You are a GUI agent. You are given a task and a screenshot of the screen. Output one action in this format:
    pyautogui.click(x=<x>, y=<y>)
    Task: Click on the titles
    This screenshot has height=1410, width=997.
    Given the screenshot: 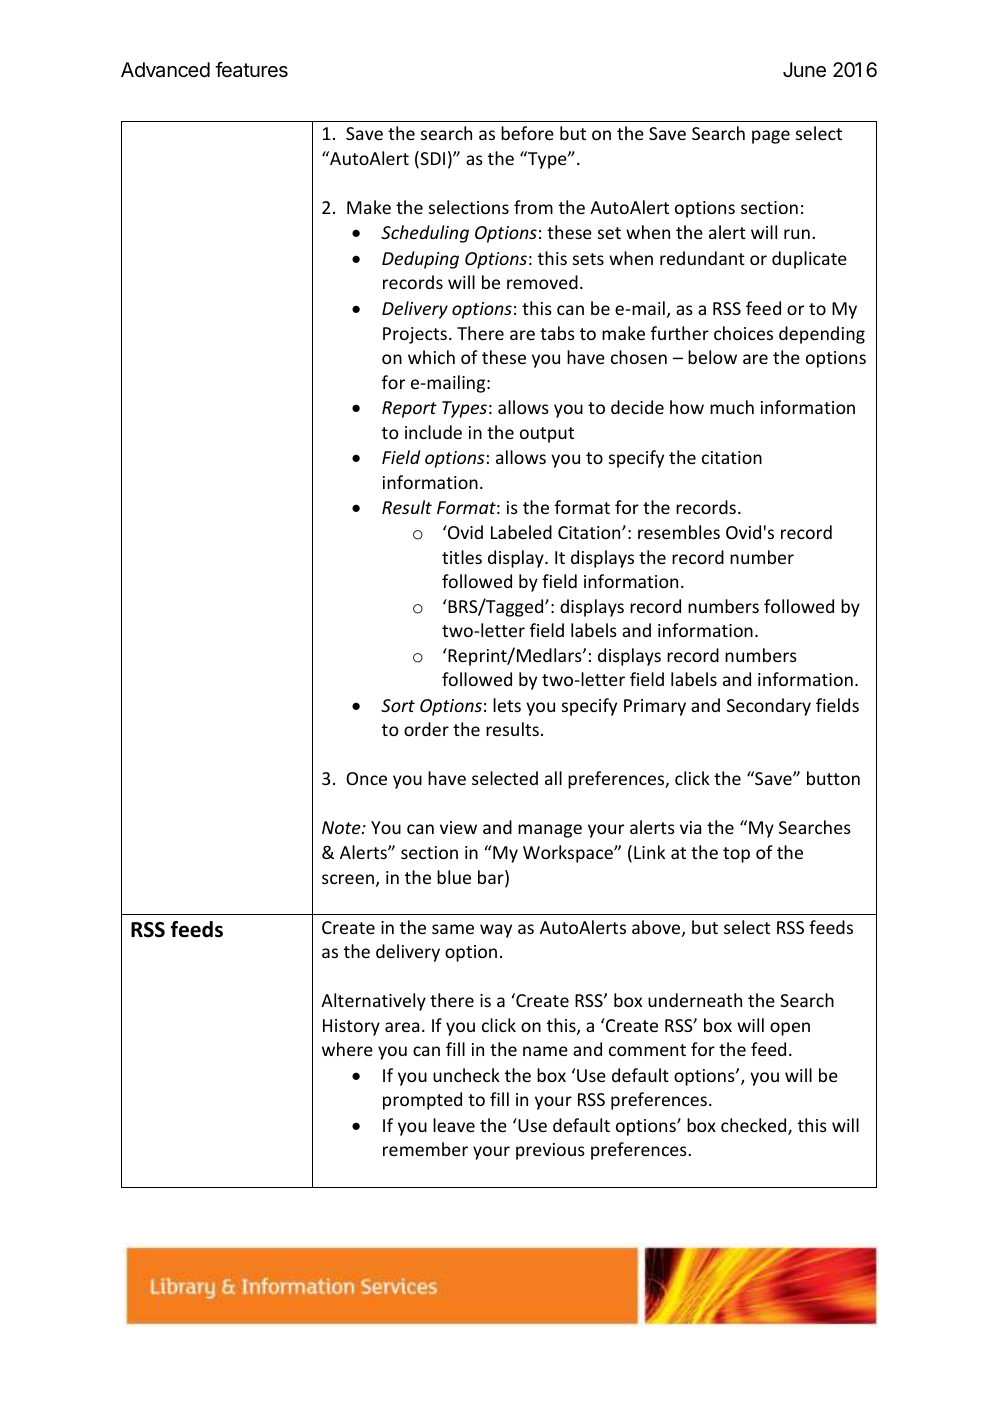 What is the action you would take?
    pyautogui.click(x=462, y=557)
